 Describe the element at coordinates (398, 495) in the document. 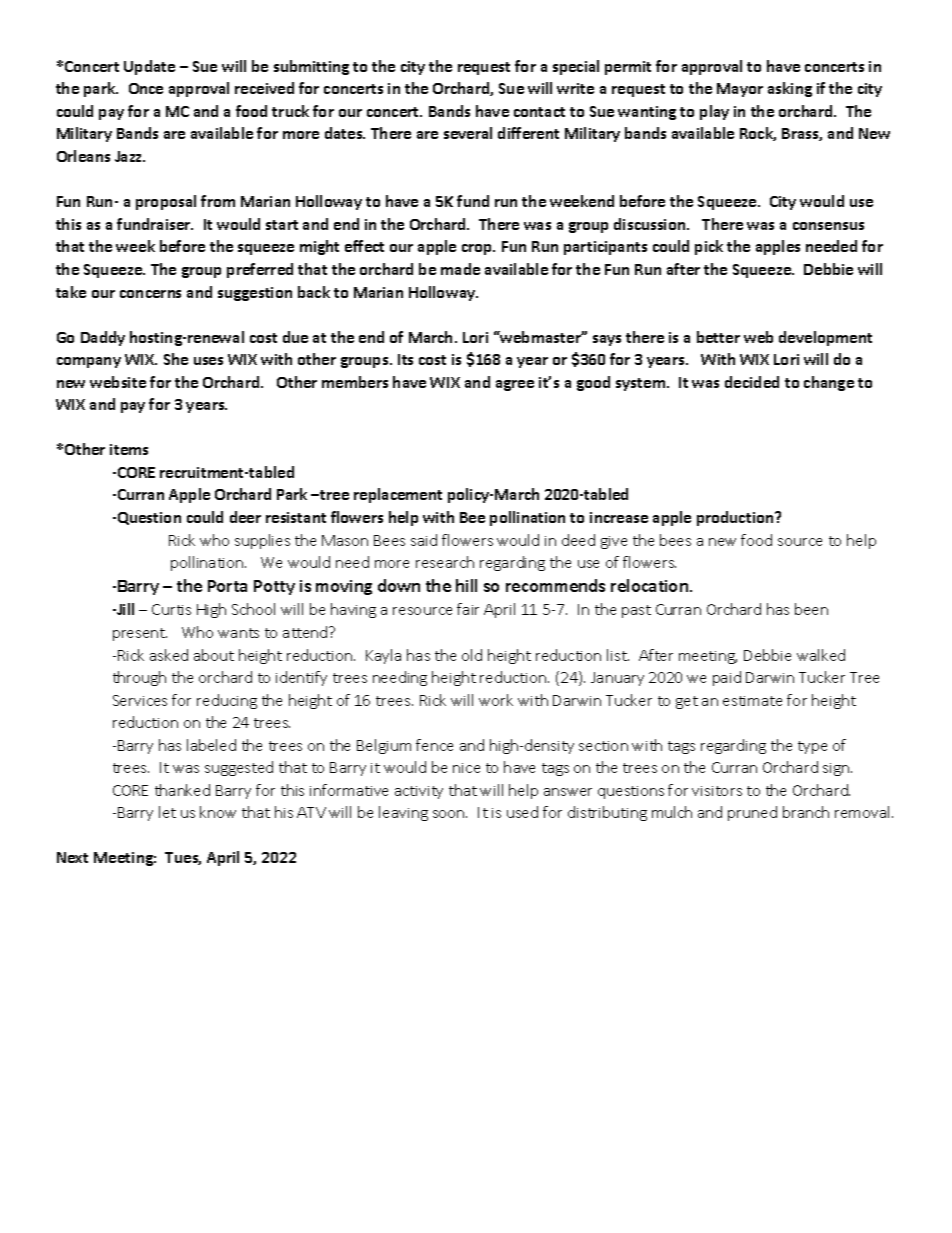

I see `replacement` at that location.
